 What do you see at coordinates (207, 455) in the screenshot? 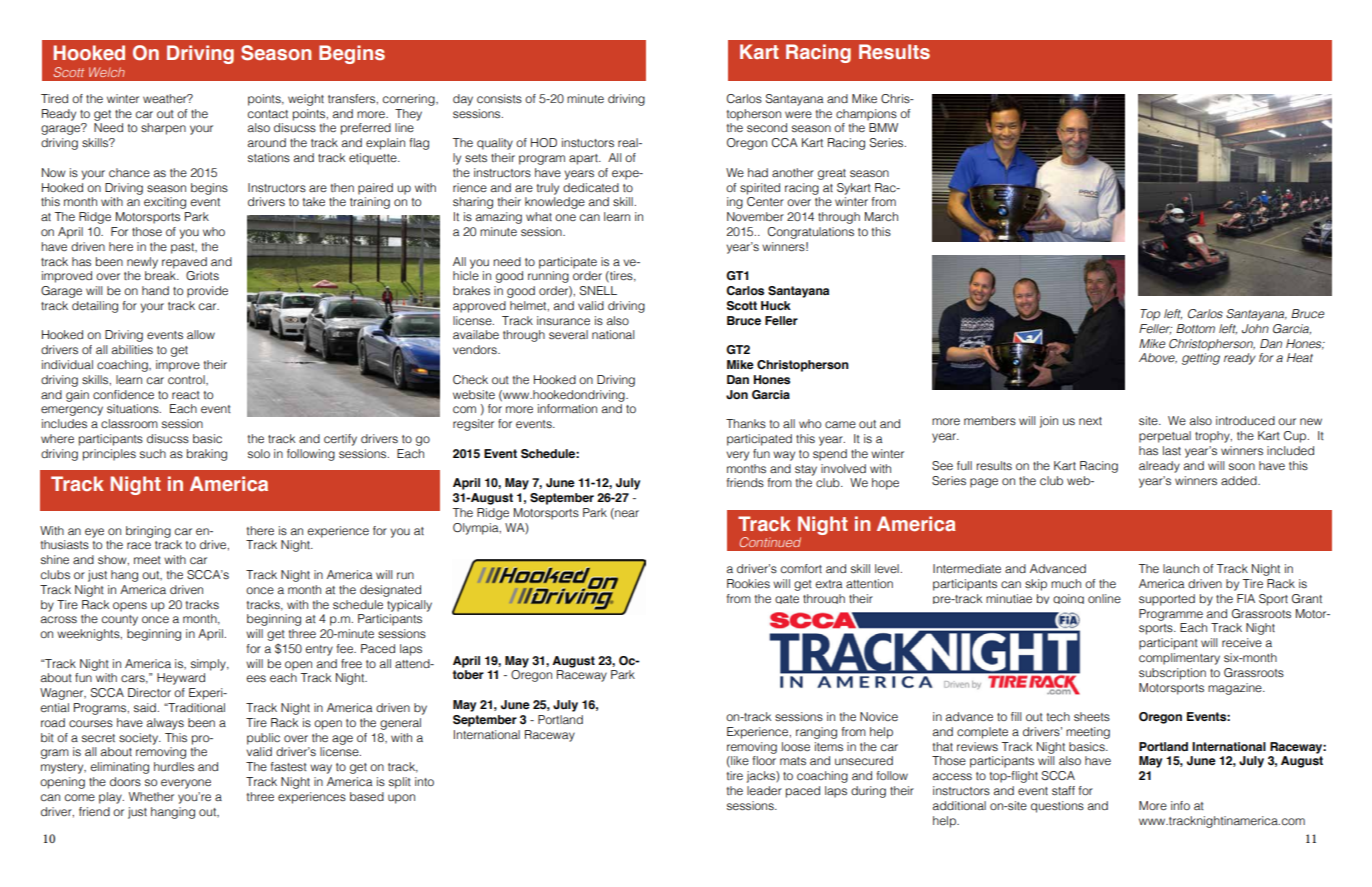
I see `braking` at bounding box center [207, 455].
